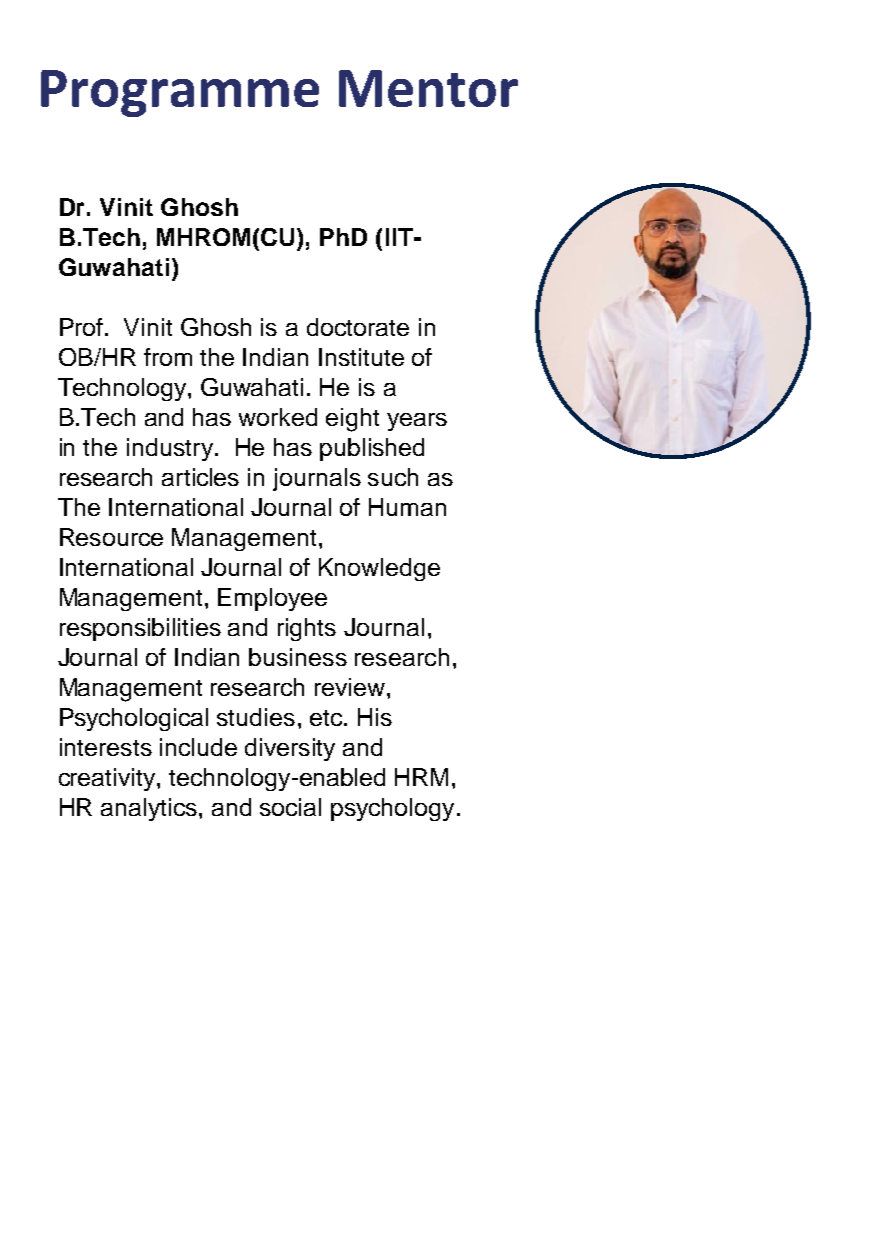 The image size is (874, 1239). I want to click on Programme, so click(180, 93).
